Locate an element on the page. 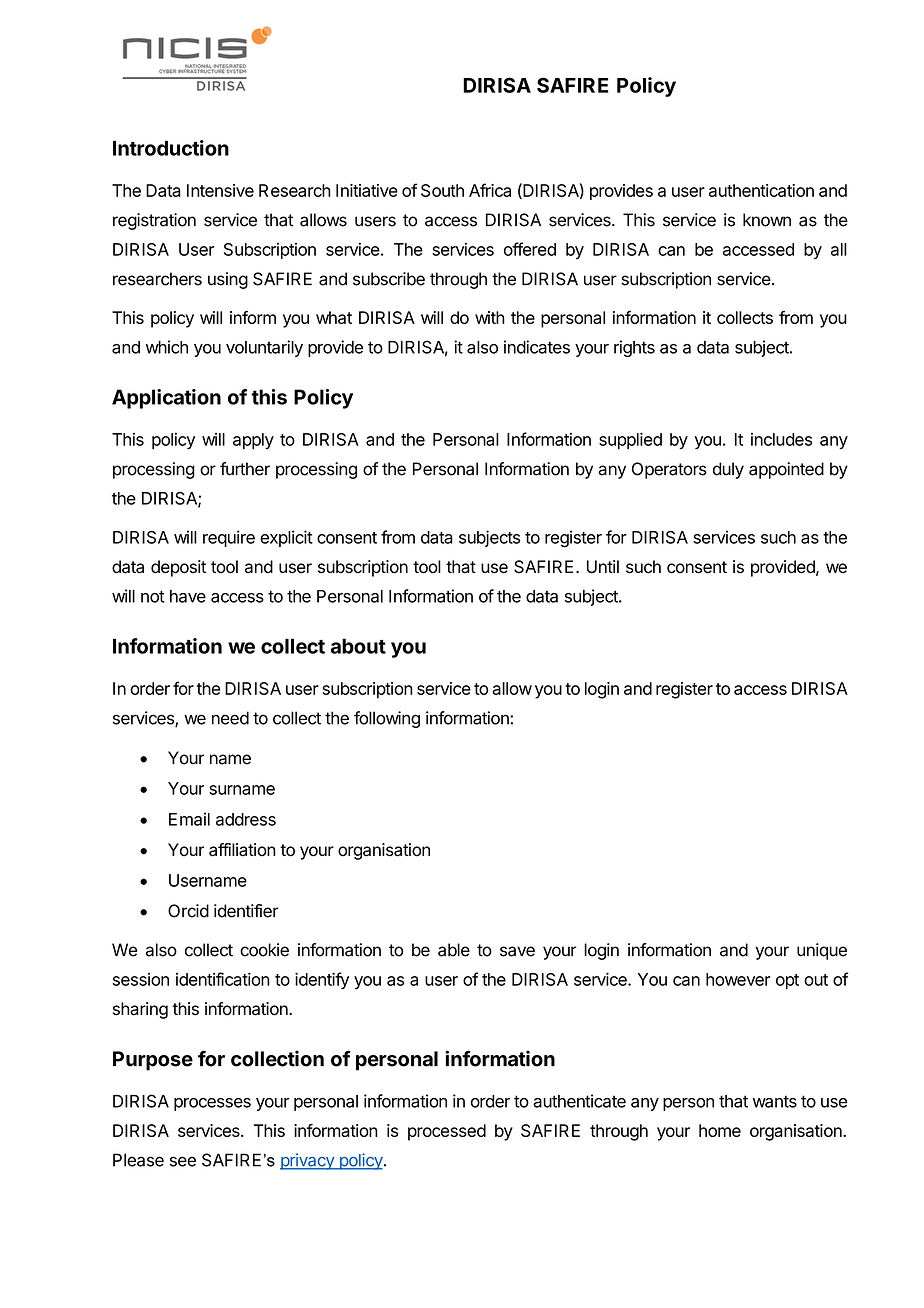 Image resolution: width=924 pixels, height=1308 pixels. Until is located at coordinates (603, 567).
